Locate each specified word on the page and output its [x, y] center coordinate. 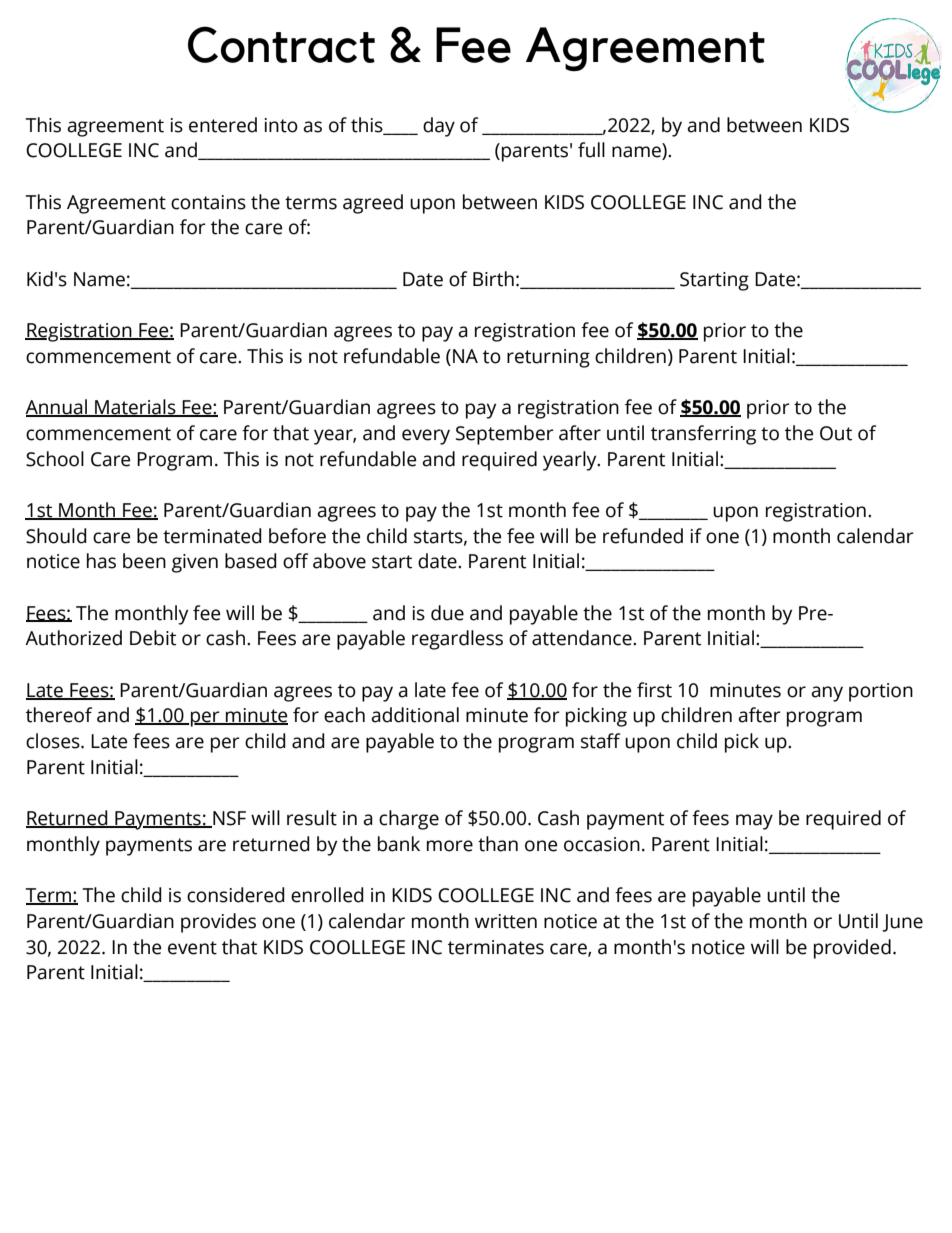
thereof [59, 715]
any [827, 694]
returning [548, 358]
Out [836, 433]
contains [208, 202]
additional [415, 715]
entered [223, 125]
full [591, 150]
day [439, 127]
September [505, 435]
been [144, 561]
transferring [703, 435]
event [192, 948]
